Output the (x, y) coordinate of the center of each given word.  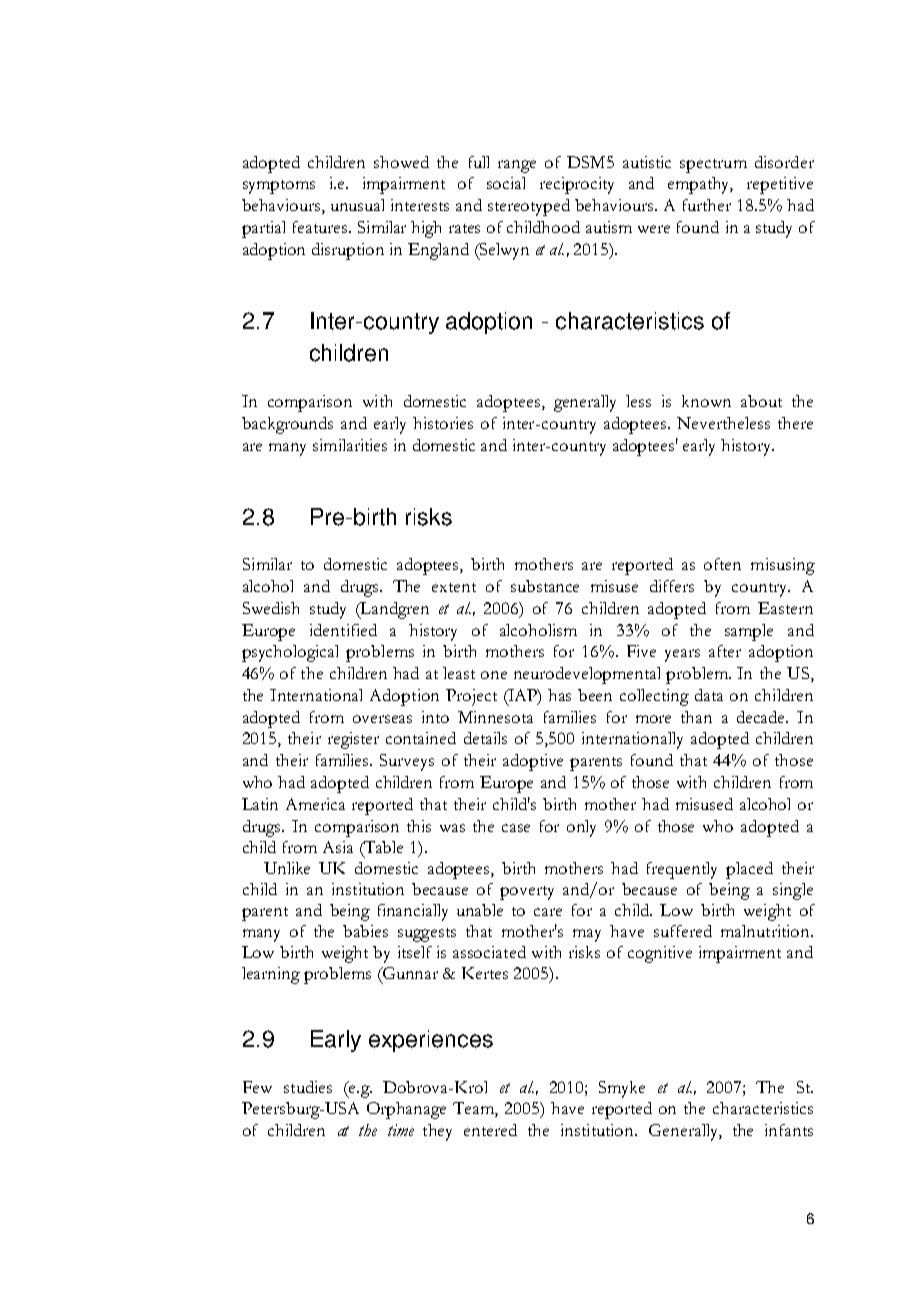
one (494, 675)
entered (490, 1130)
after (725, 651)
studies (308, 1087)
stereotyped (529, 207)
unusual (357, 205)
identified (343, 630)
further (707, 205)
